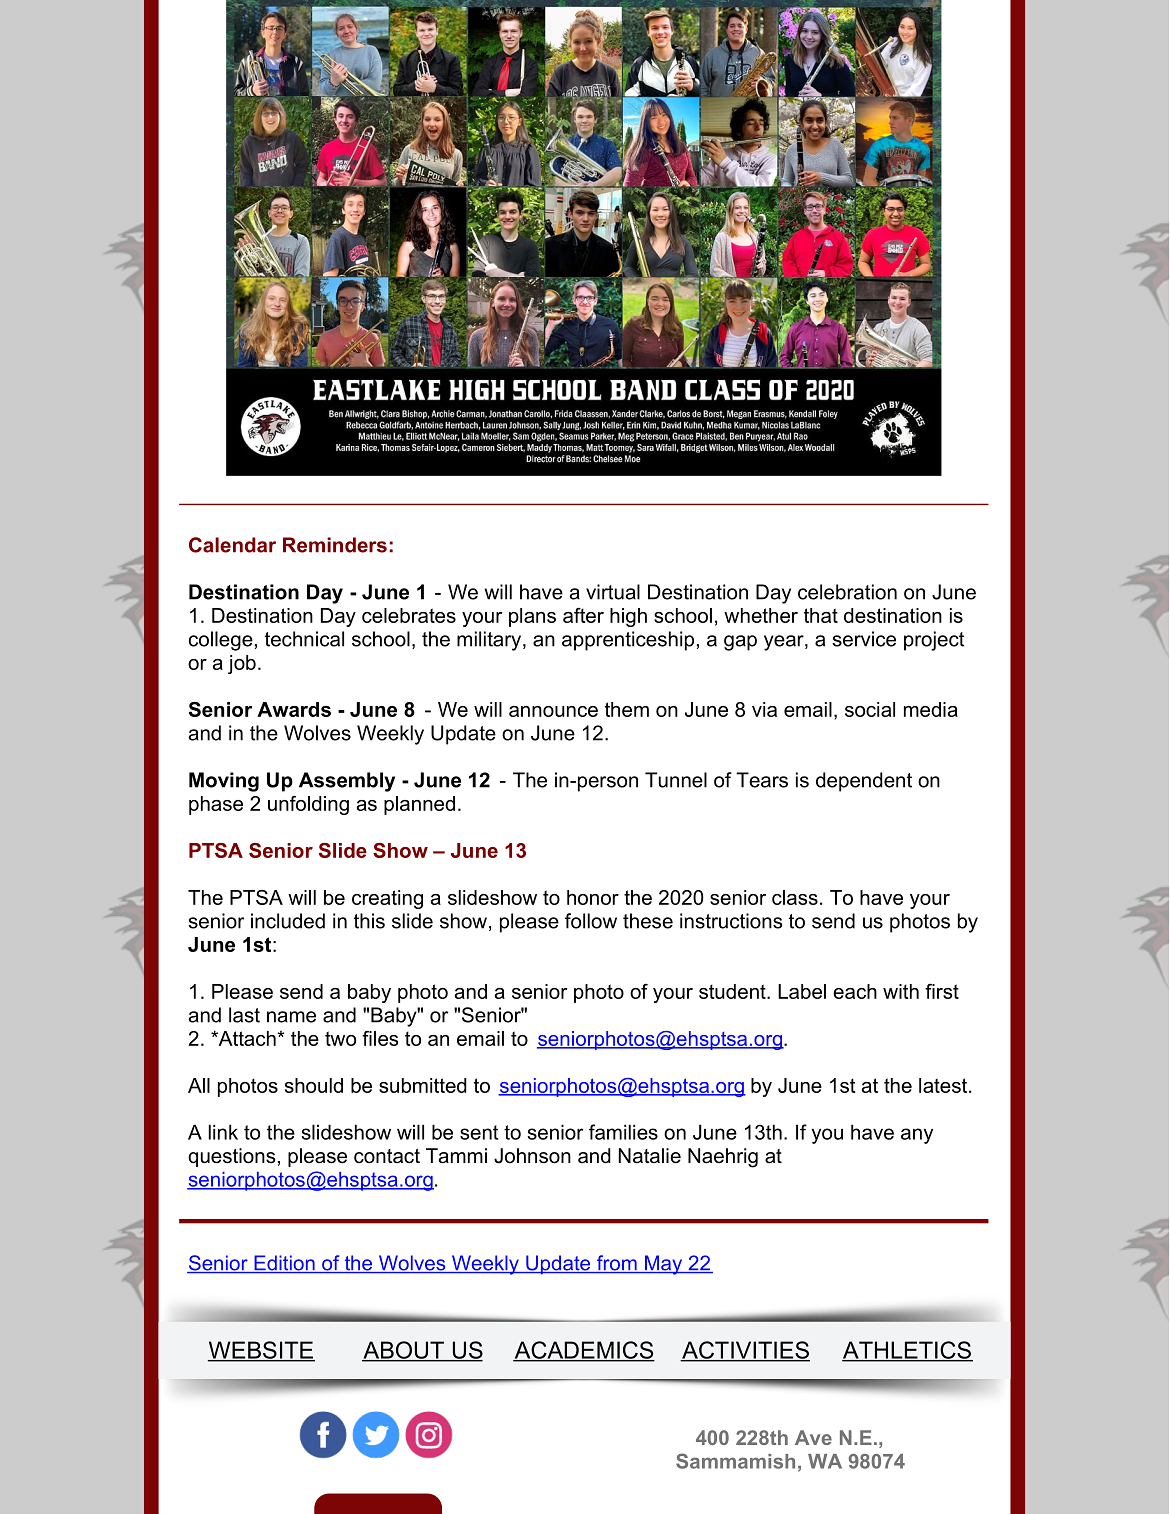 This screenshot has width=1170, height=1514. Describe the element at coordinates (623, 1132) in the screenshot. I see `families` at that location.
